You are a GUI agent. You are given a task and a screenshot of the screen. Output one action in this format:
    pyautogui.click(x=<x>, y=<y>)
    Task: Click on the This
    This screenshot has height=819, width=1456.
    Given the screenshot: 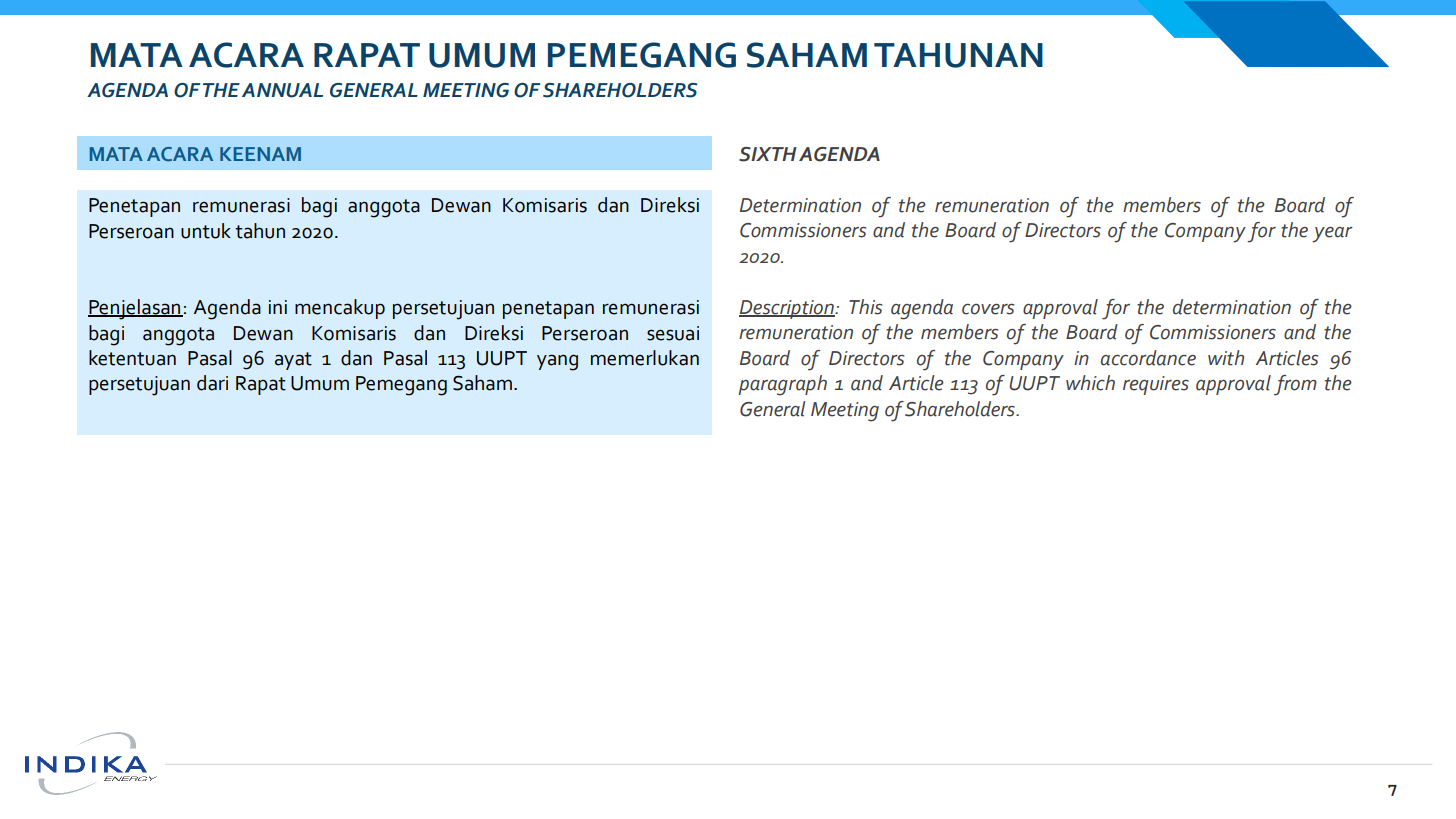 What is the action you would take?
    pyautogui.click(x=865, y=307)
